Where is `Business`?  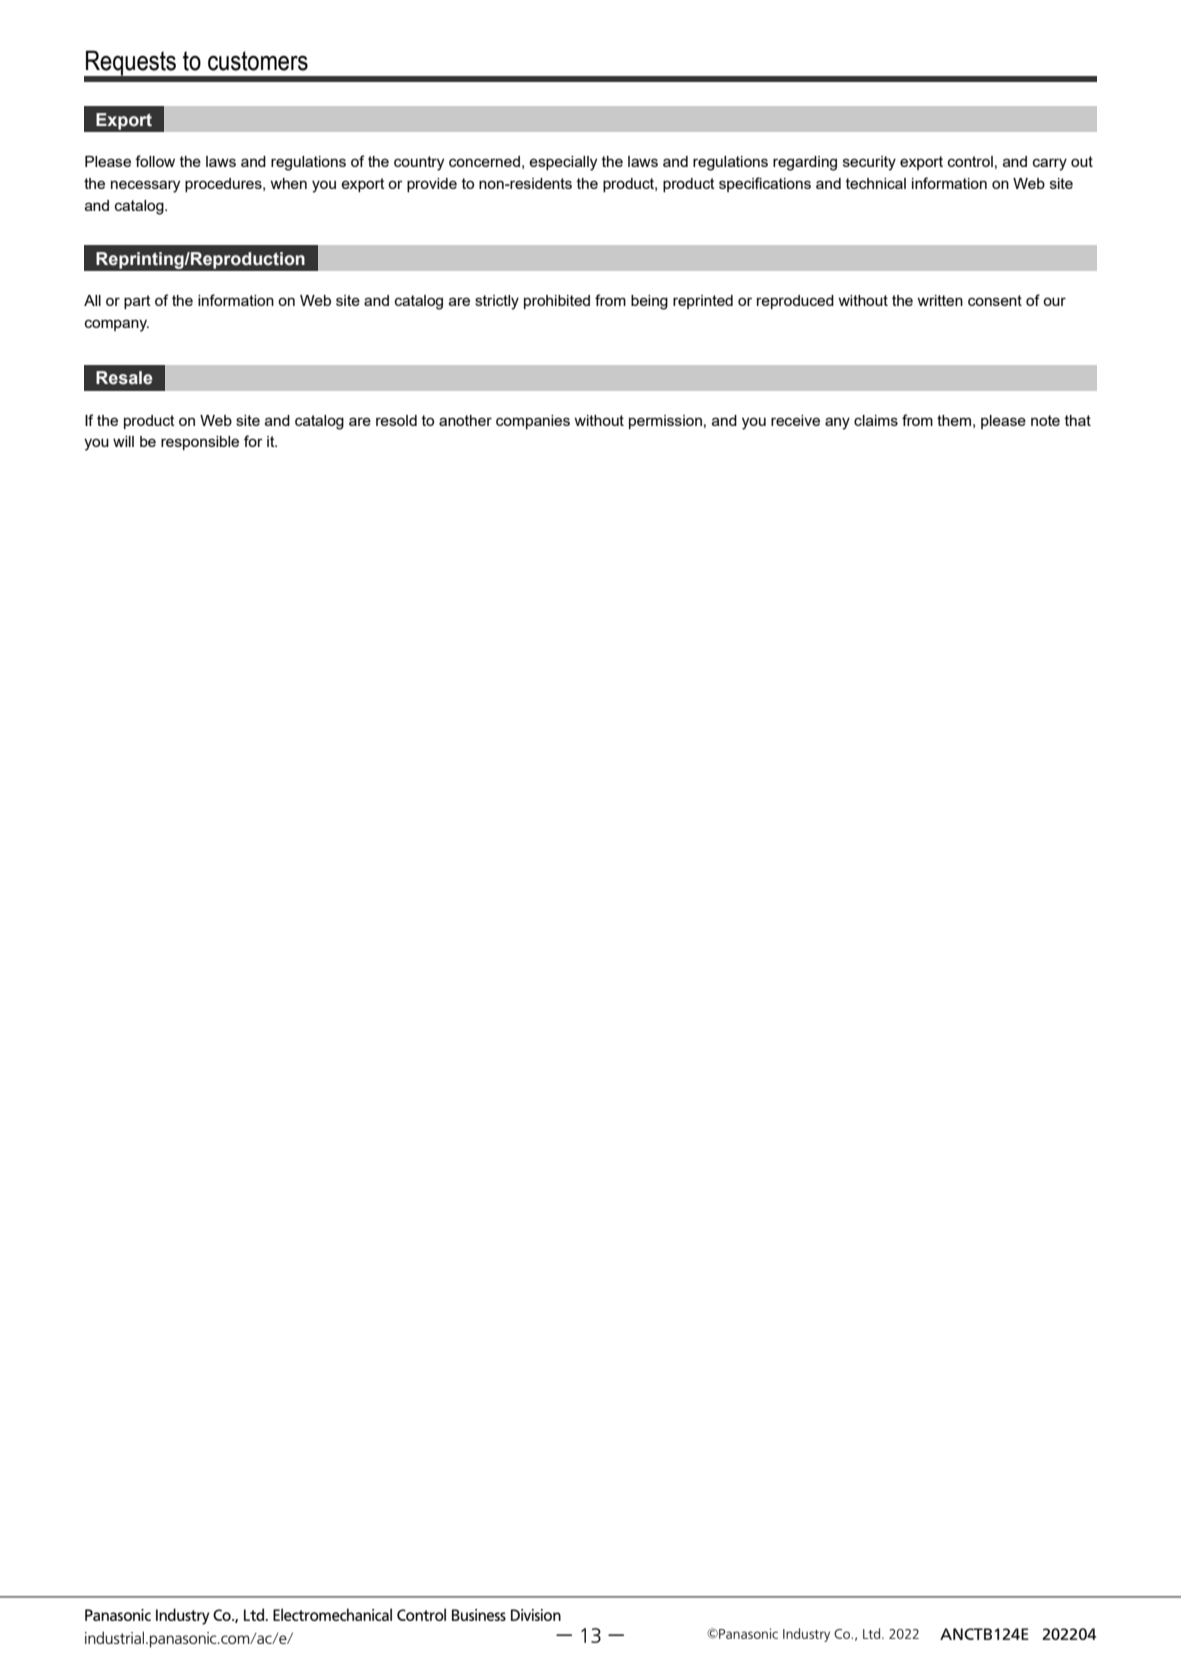 Business is located at coordinates (479, 1615).
